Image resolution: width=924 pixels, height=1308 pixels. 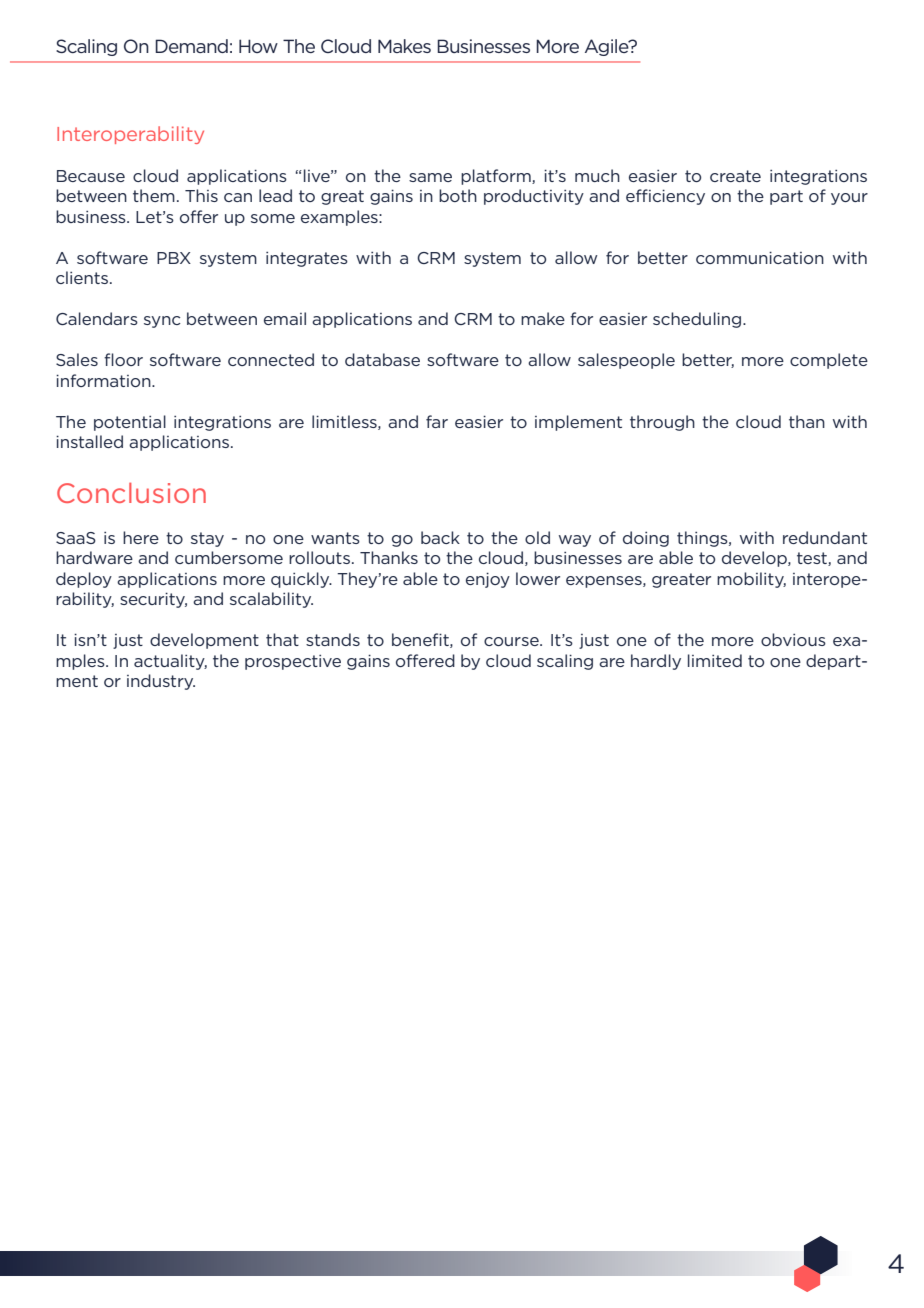 What do you see at coordinates (715, 660) in the document?
I see `limited` at bounding box center [715, 660].
